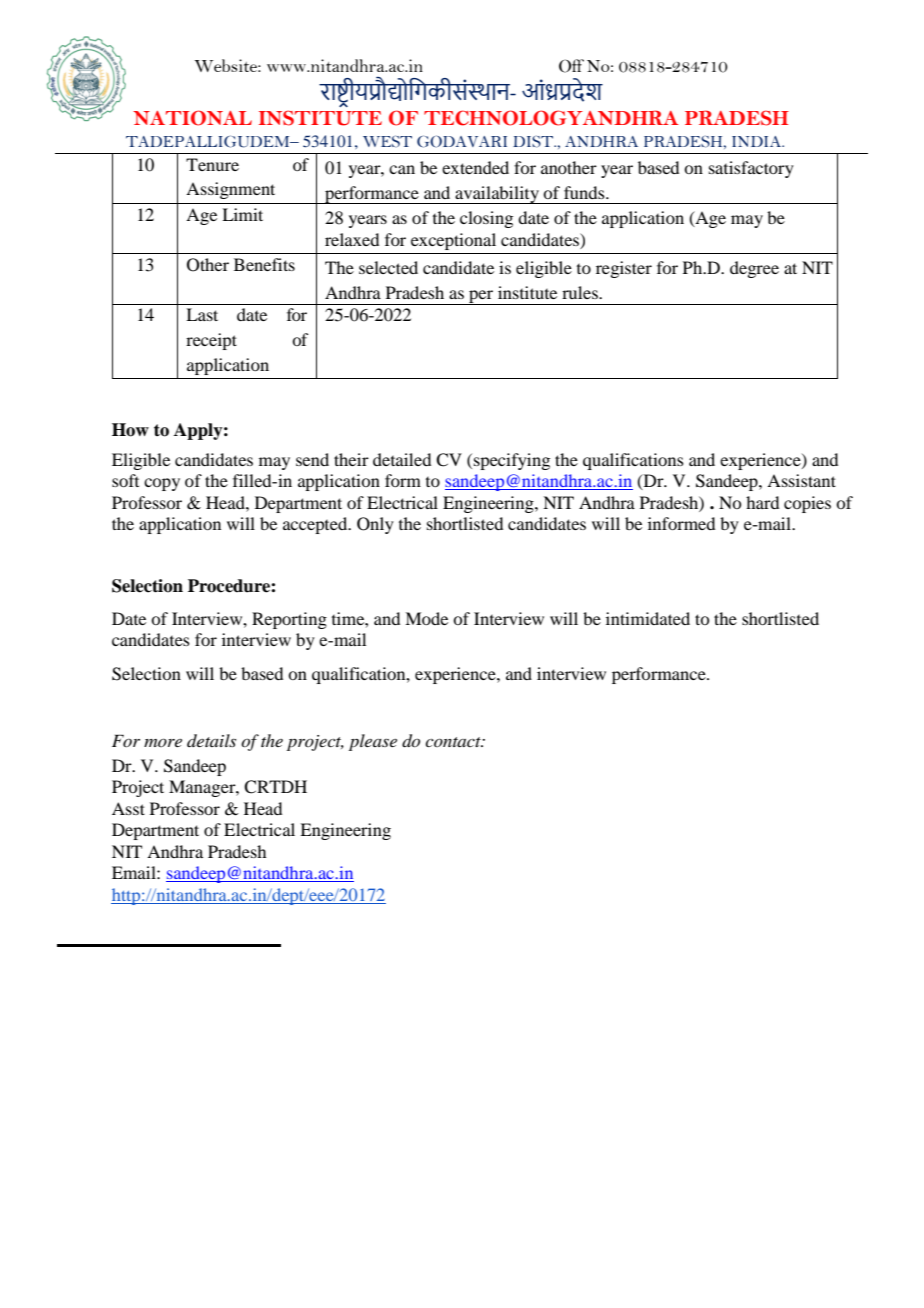  Describe the element at coordinates (202, 314) in the screenshot. I see `Last` at that location.
